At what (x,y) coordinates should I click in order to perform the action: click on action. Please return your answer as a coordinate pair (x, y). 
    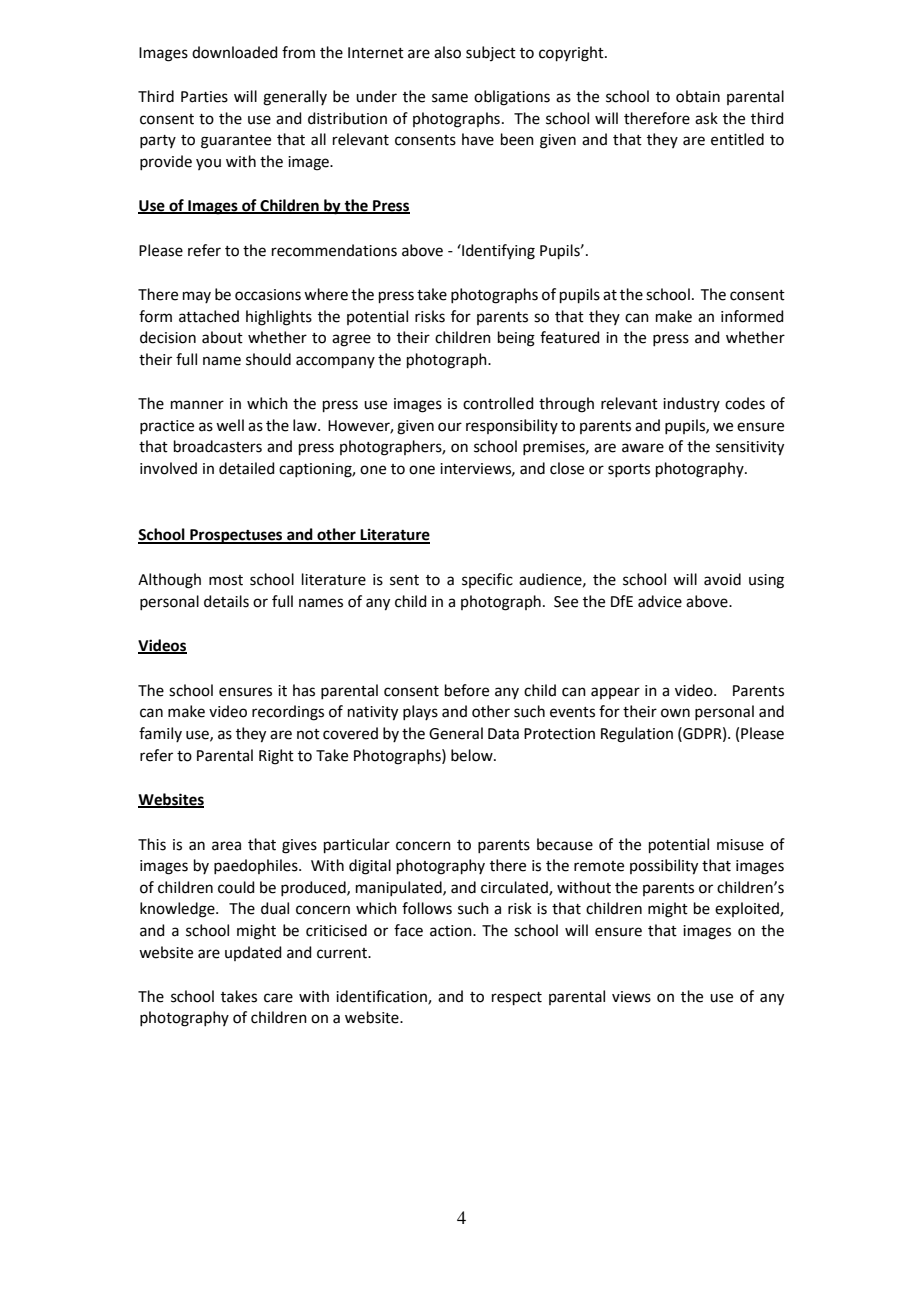
    Looking at the image, I should click on (452, 931).
